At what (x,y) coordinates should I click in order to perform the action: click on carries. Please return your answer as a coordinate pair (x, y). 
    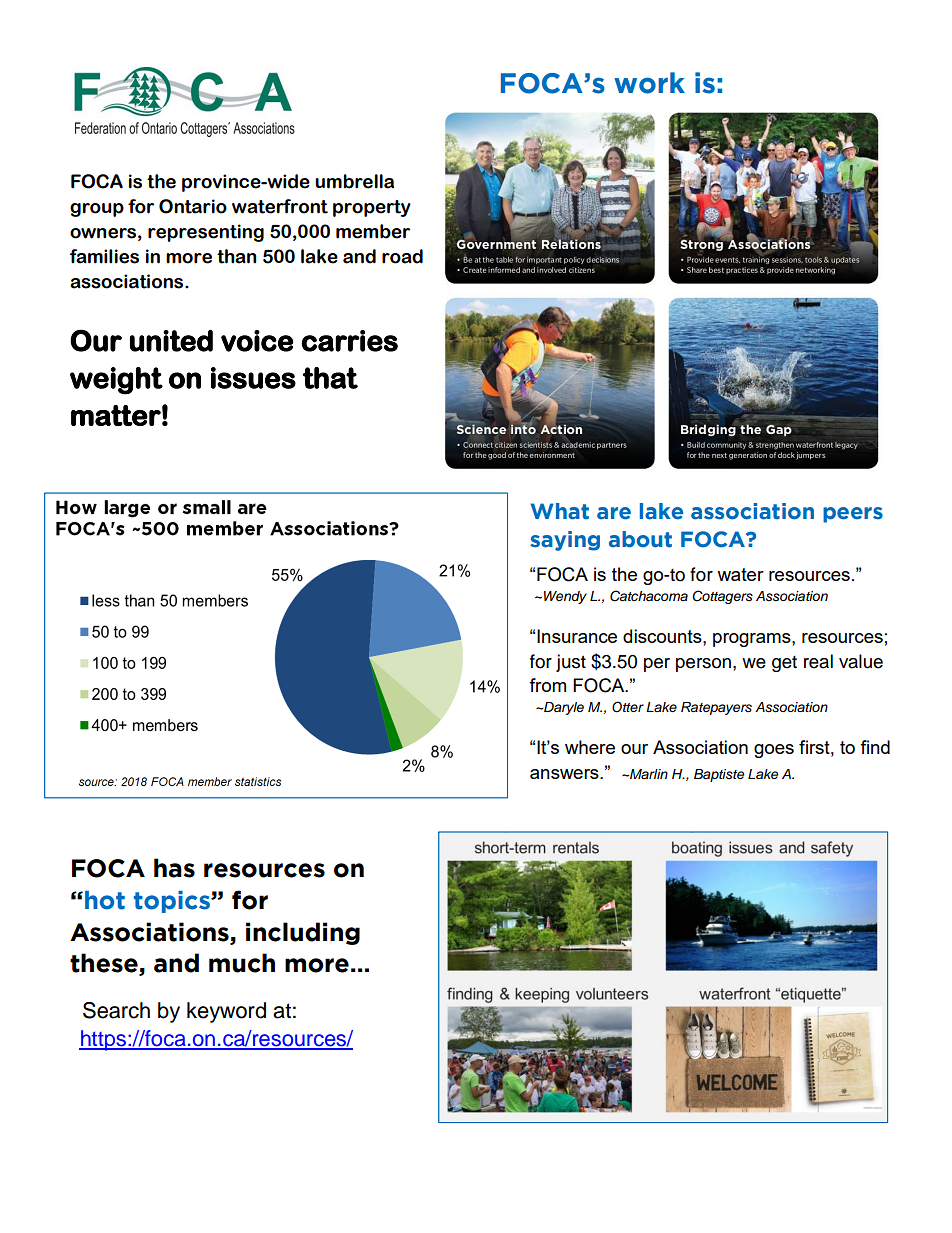
    Looking at the image, I should click on (350, 341).
